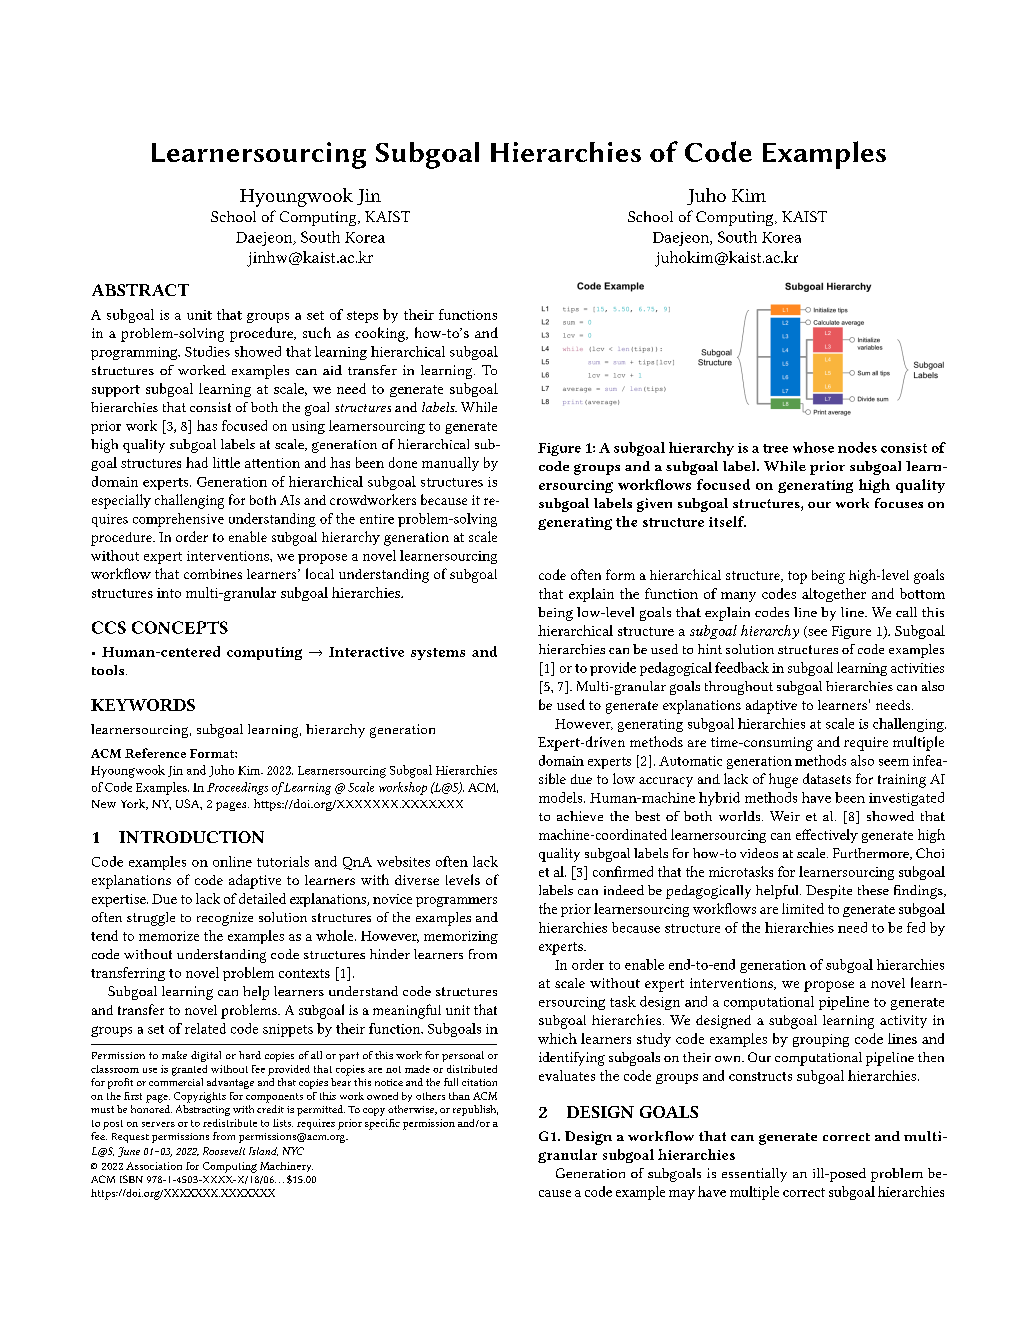 Image resolution: width=1036 pixels, height=1340 pixels. What do you see at coordinates (207, 351) in the screenshot?
I see `Studies` at bounding box center [207, 351].
